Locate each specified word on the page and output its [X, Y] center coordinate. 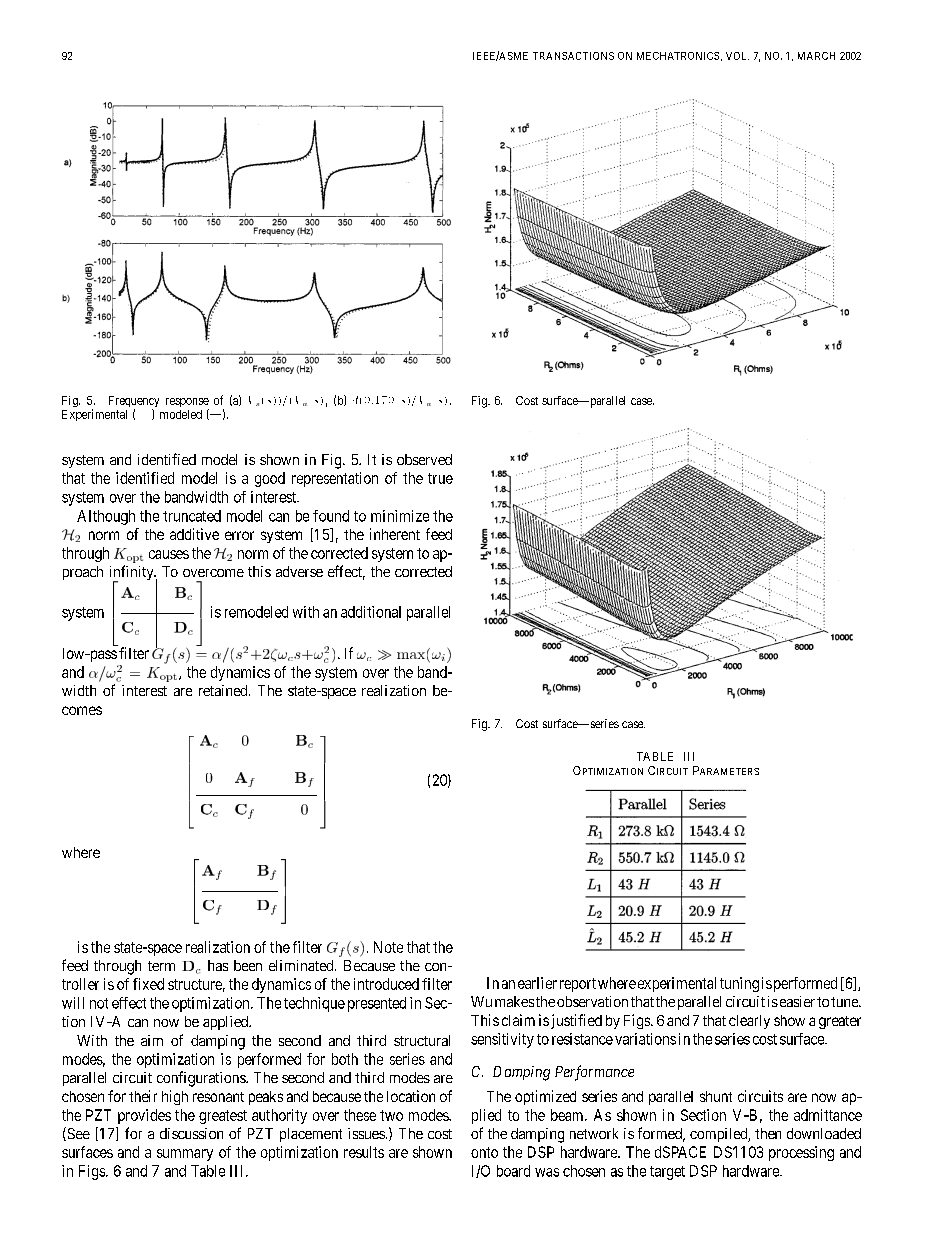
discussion [191, 1133]
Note [388, 947]
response [187, 404]
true [440, 478]
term [161, 966]
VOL [737, 56]
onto [484, 1152]
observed [424, 459]
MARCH [816, 56]
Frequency [134, 403]
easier [796, 1001]
